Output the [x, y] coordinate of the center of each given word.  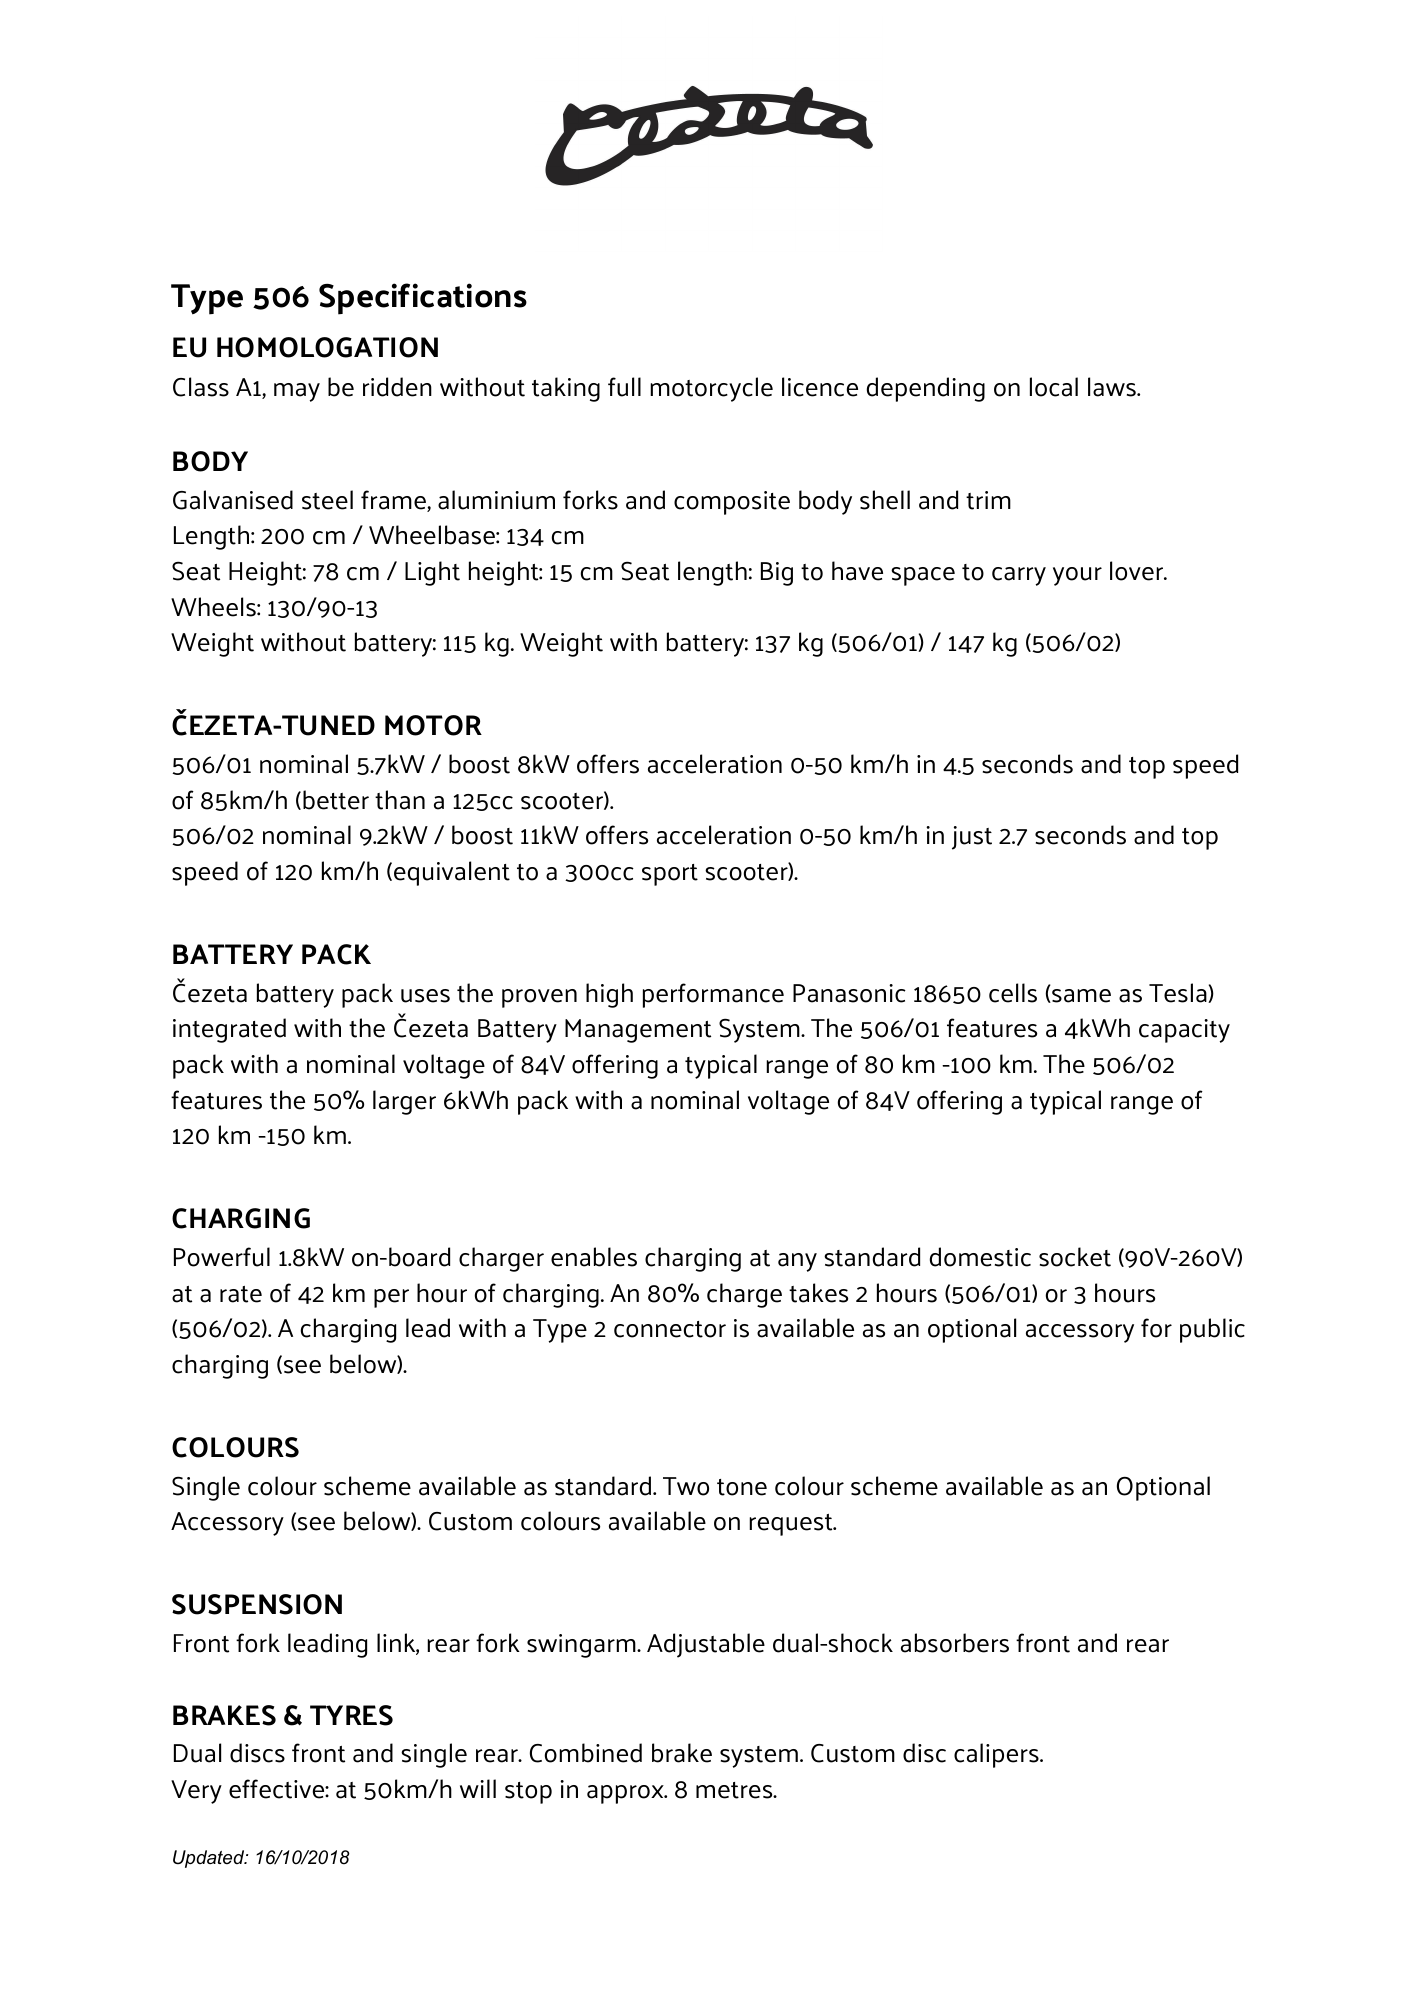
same [1080, 996]
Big [777, 574]
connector [670, 1329]
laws [1113, 387]
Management [638, 1031]
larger [404, 1102]
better [336, 800]
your [1077, 576]
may [297, 392]
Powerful [222, 1257]
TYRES [351, 1715]
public [1212, 1330]
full [624, 387]
